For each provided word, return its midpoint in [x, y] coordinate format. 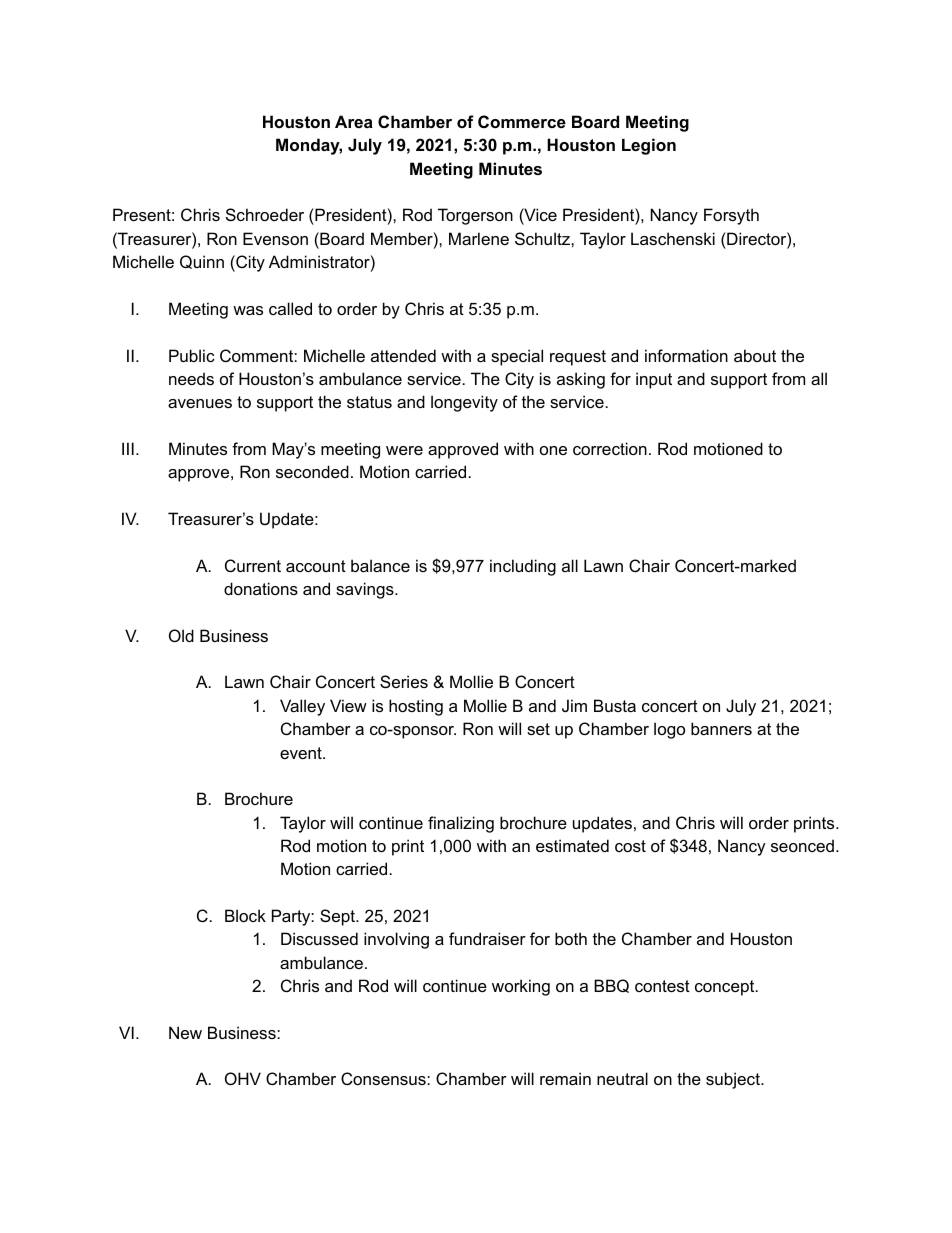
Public [192, 355]
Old [181, 635]
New [185, 1032]
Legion [649, 146]
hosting [416, 707]
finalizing [461, 824]
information [686, 355]
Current [253, 565]
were [404, 450]
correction [610, 448]
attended [403, 355]
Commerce [522, 121]
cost [630, 846]
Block [245, 915]
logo [669, 730]
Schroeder [265, 214]
